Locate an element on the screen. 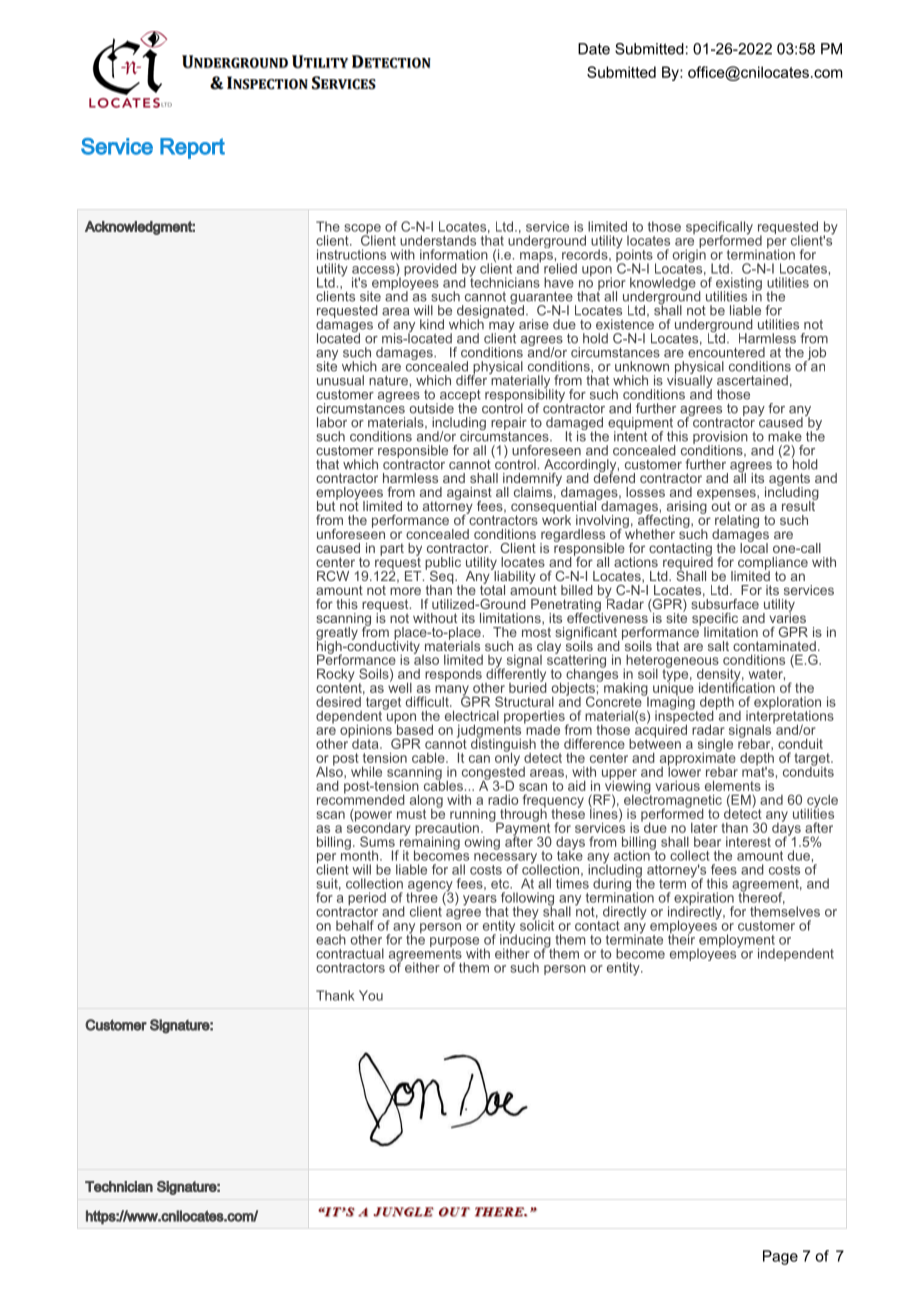  repair is located at coordinates (509, 423).
